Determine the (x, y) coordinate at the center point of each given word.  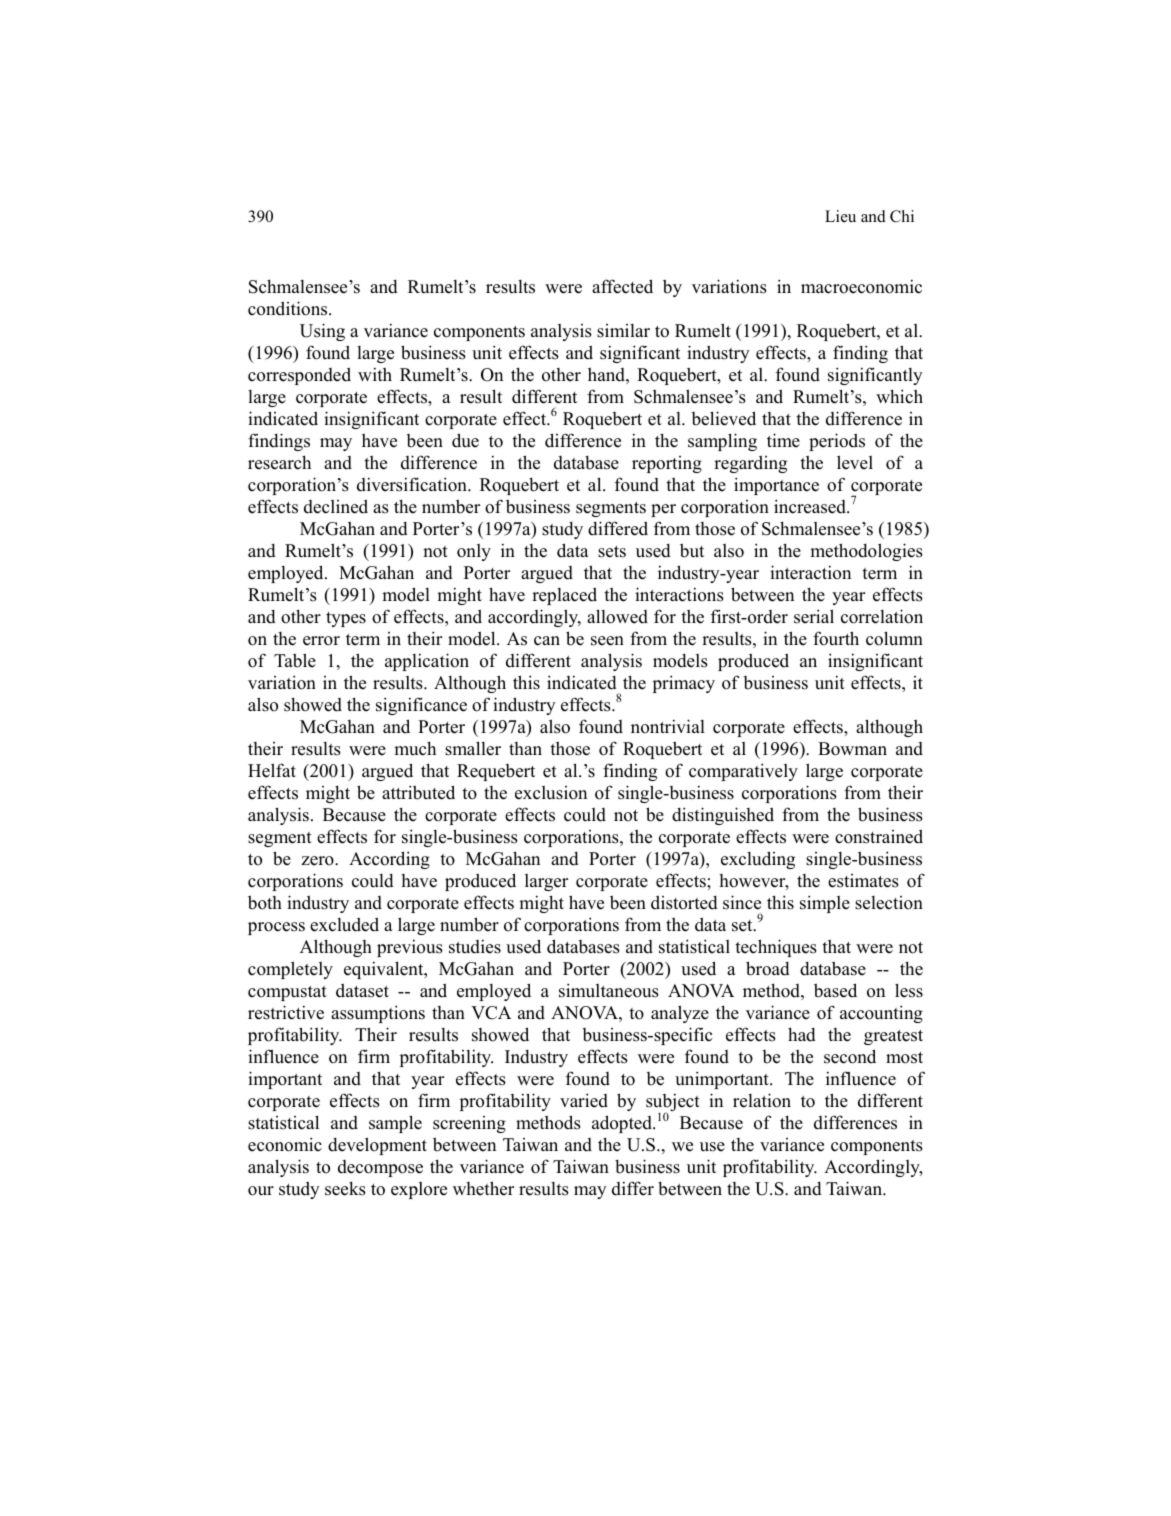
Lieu (840, 216)
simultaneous (609, 990)
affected (622, 286)
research (279, 462)
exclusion (551, 793)
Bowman (852, 749)
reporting (667, 464)
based (835, 990)
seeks (345, 1188)
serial (814, 616)
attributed (418, 792)
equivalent (385, 970)
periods (837, 442)
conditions (289, 308)
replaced (564, 596)
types (346, 619)
